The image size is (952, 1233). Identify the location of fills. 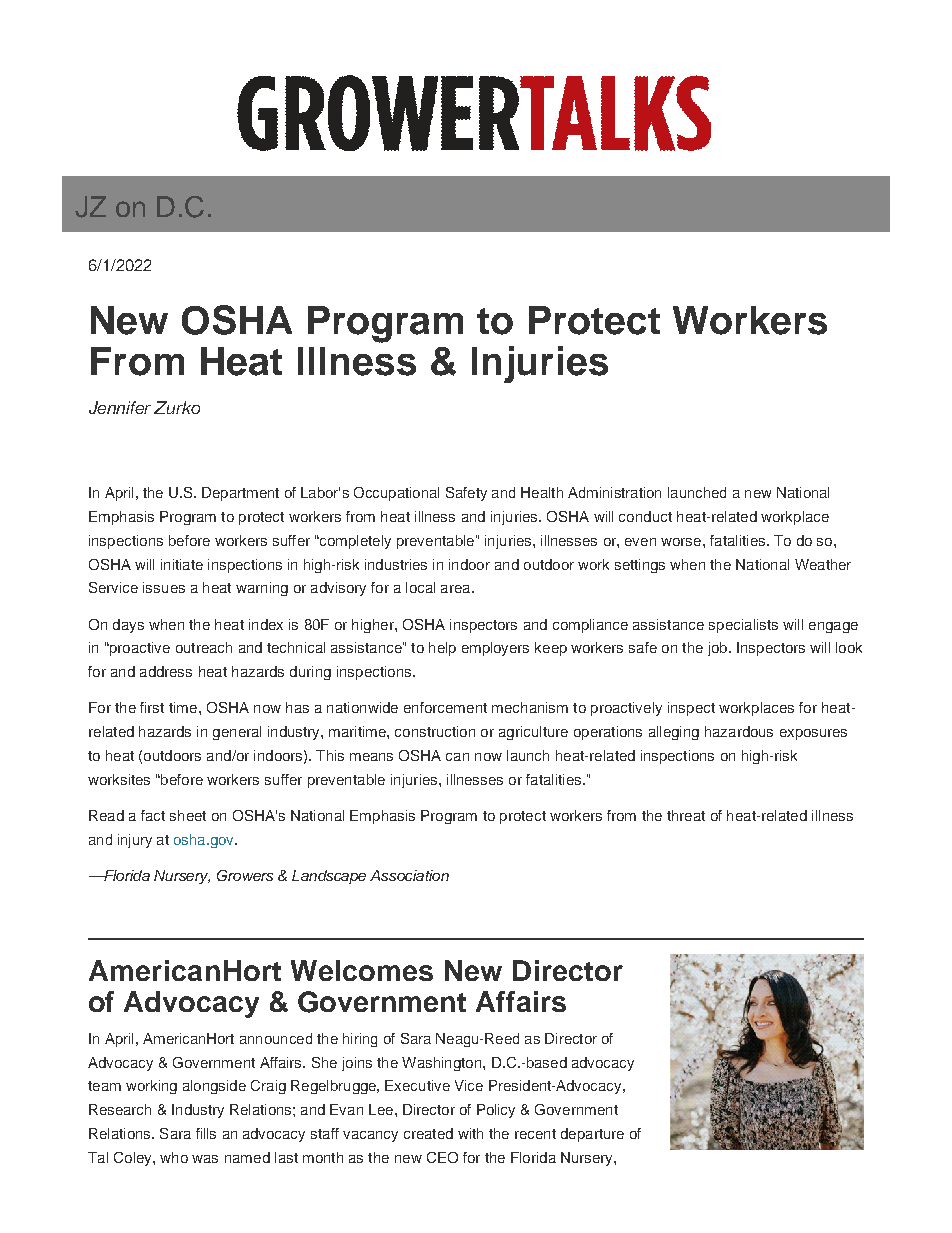
(206, 1133).
